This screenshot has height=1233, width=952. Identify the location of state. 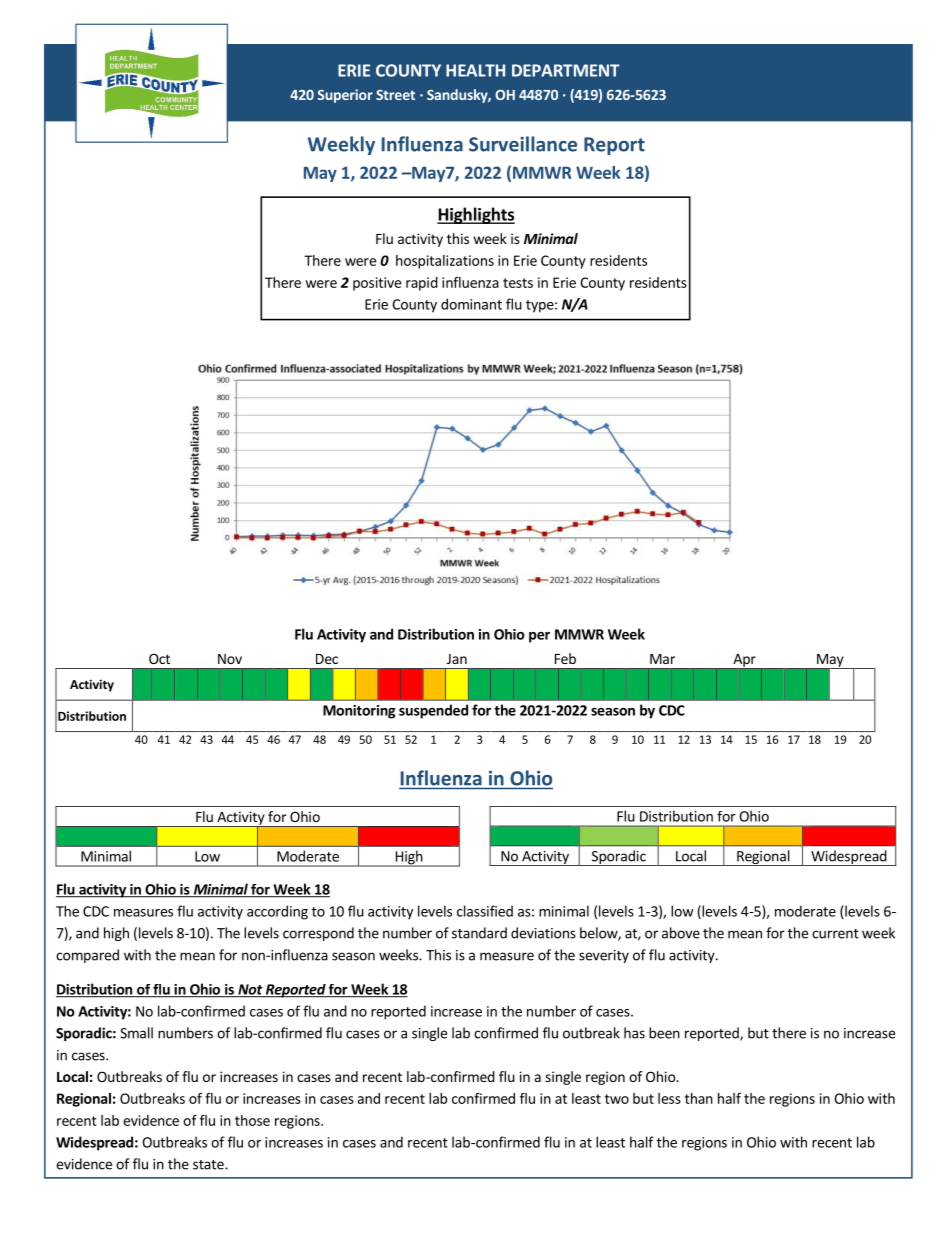
(209, 1165).
